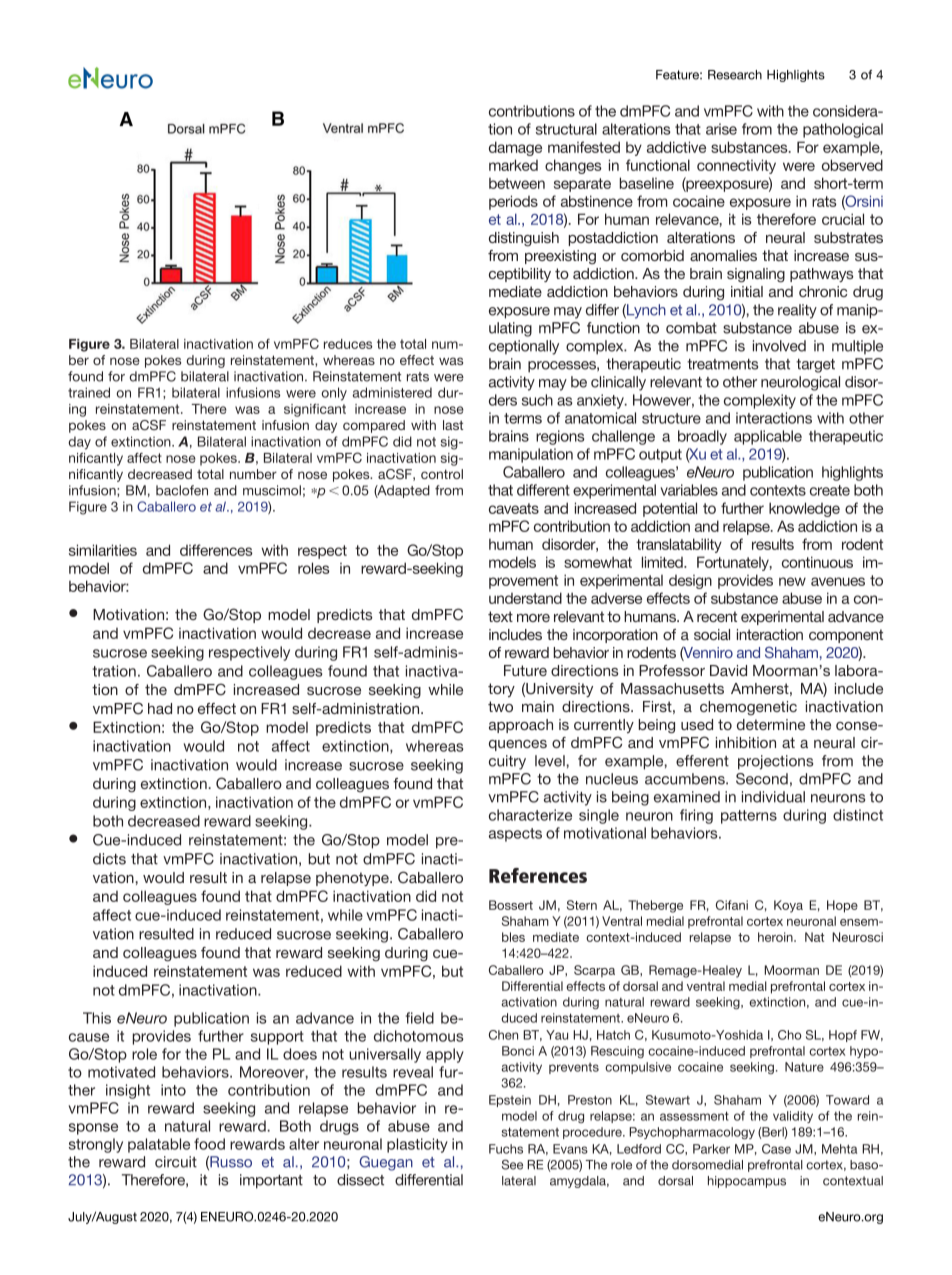  I want to click on phenotype, so click(353, 879).
